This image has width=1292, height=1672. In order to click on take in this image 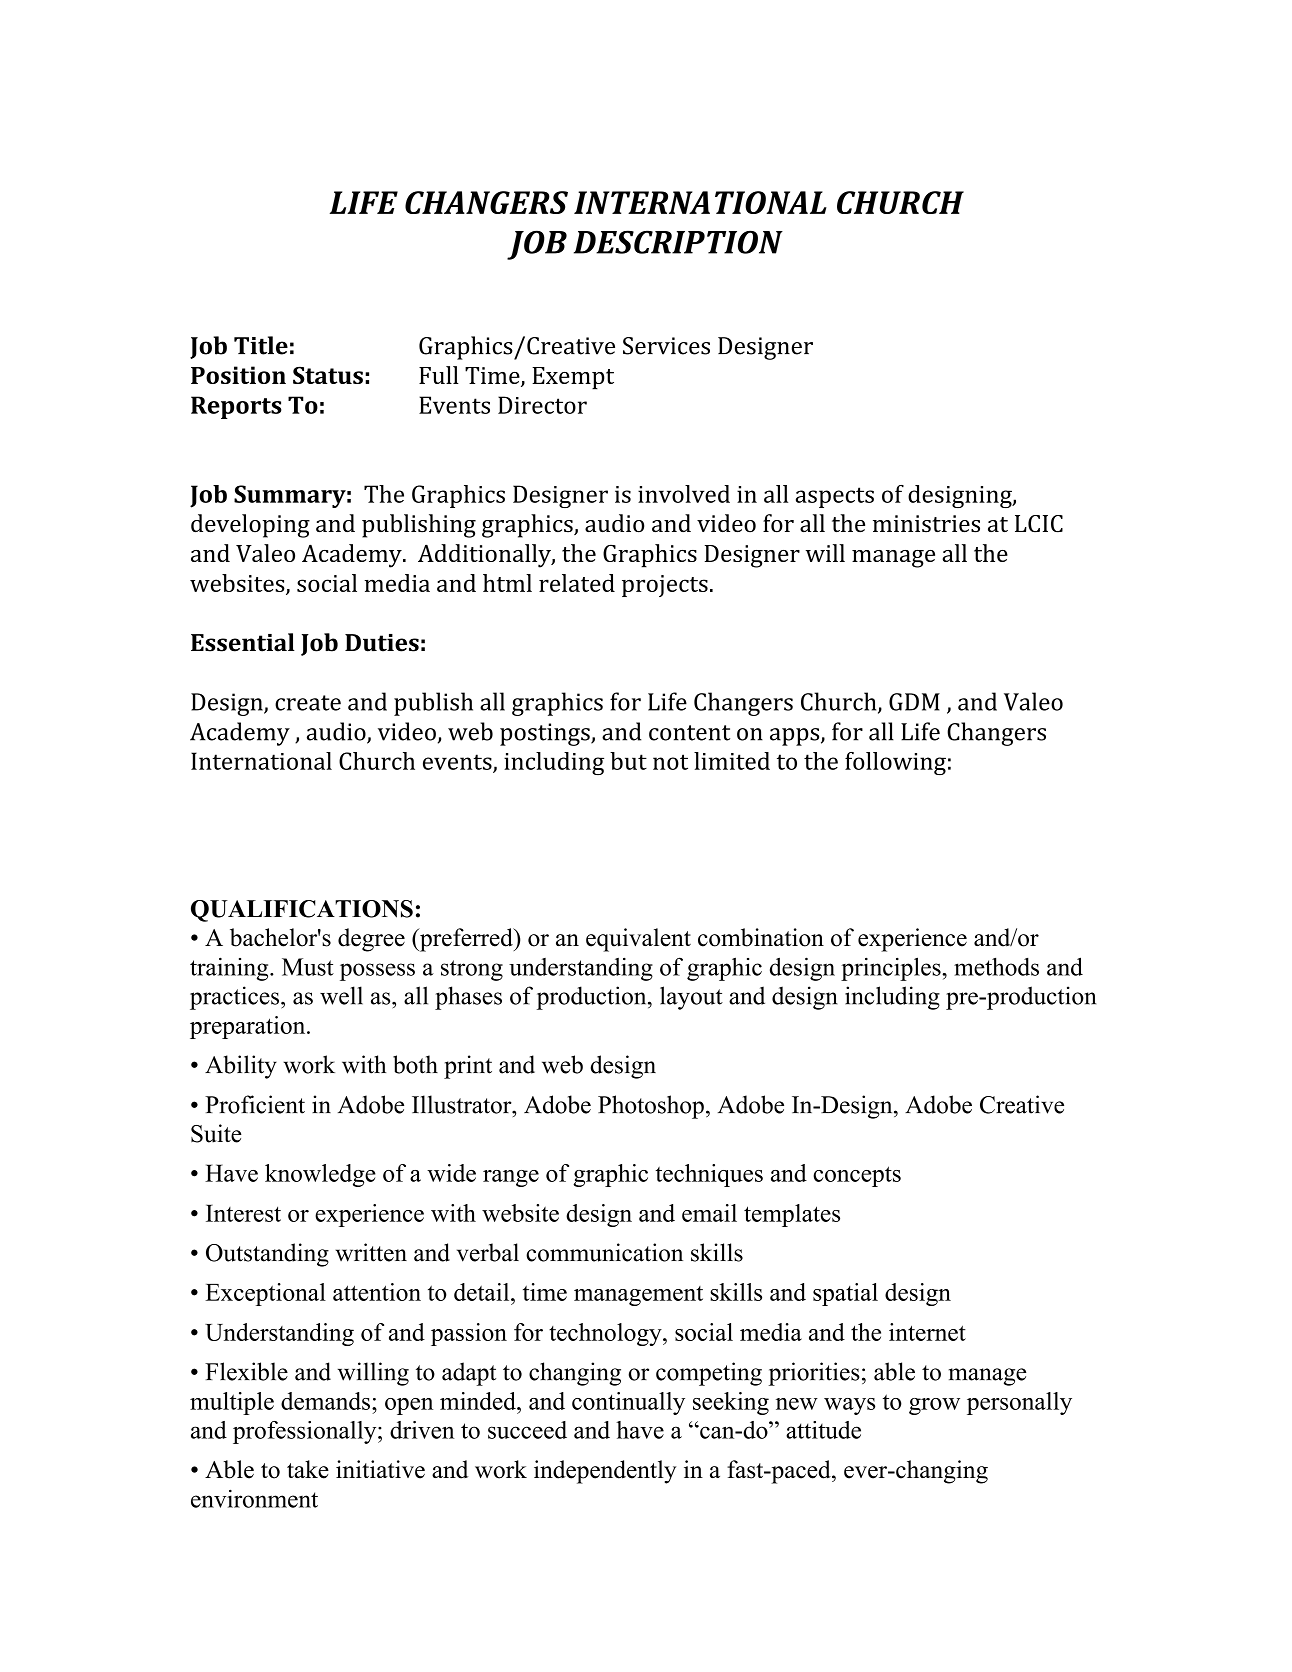, I will do `click(308, 1469)`.
